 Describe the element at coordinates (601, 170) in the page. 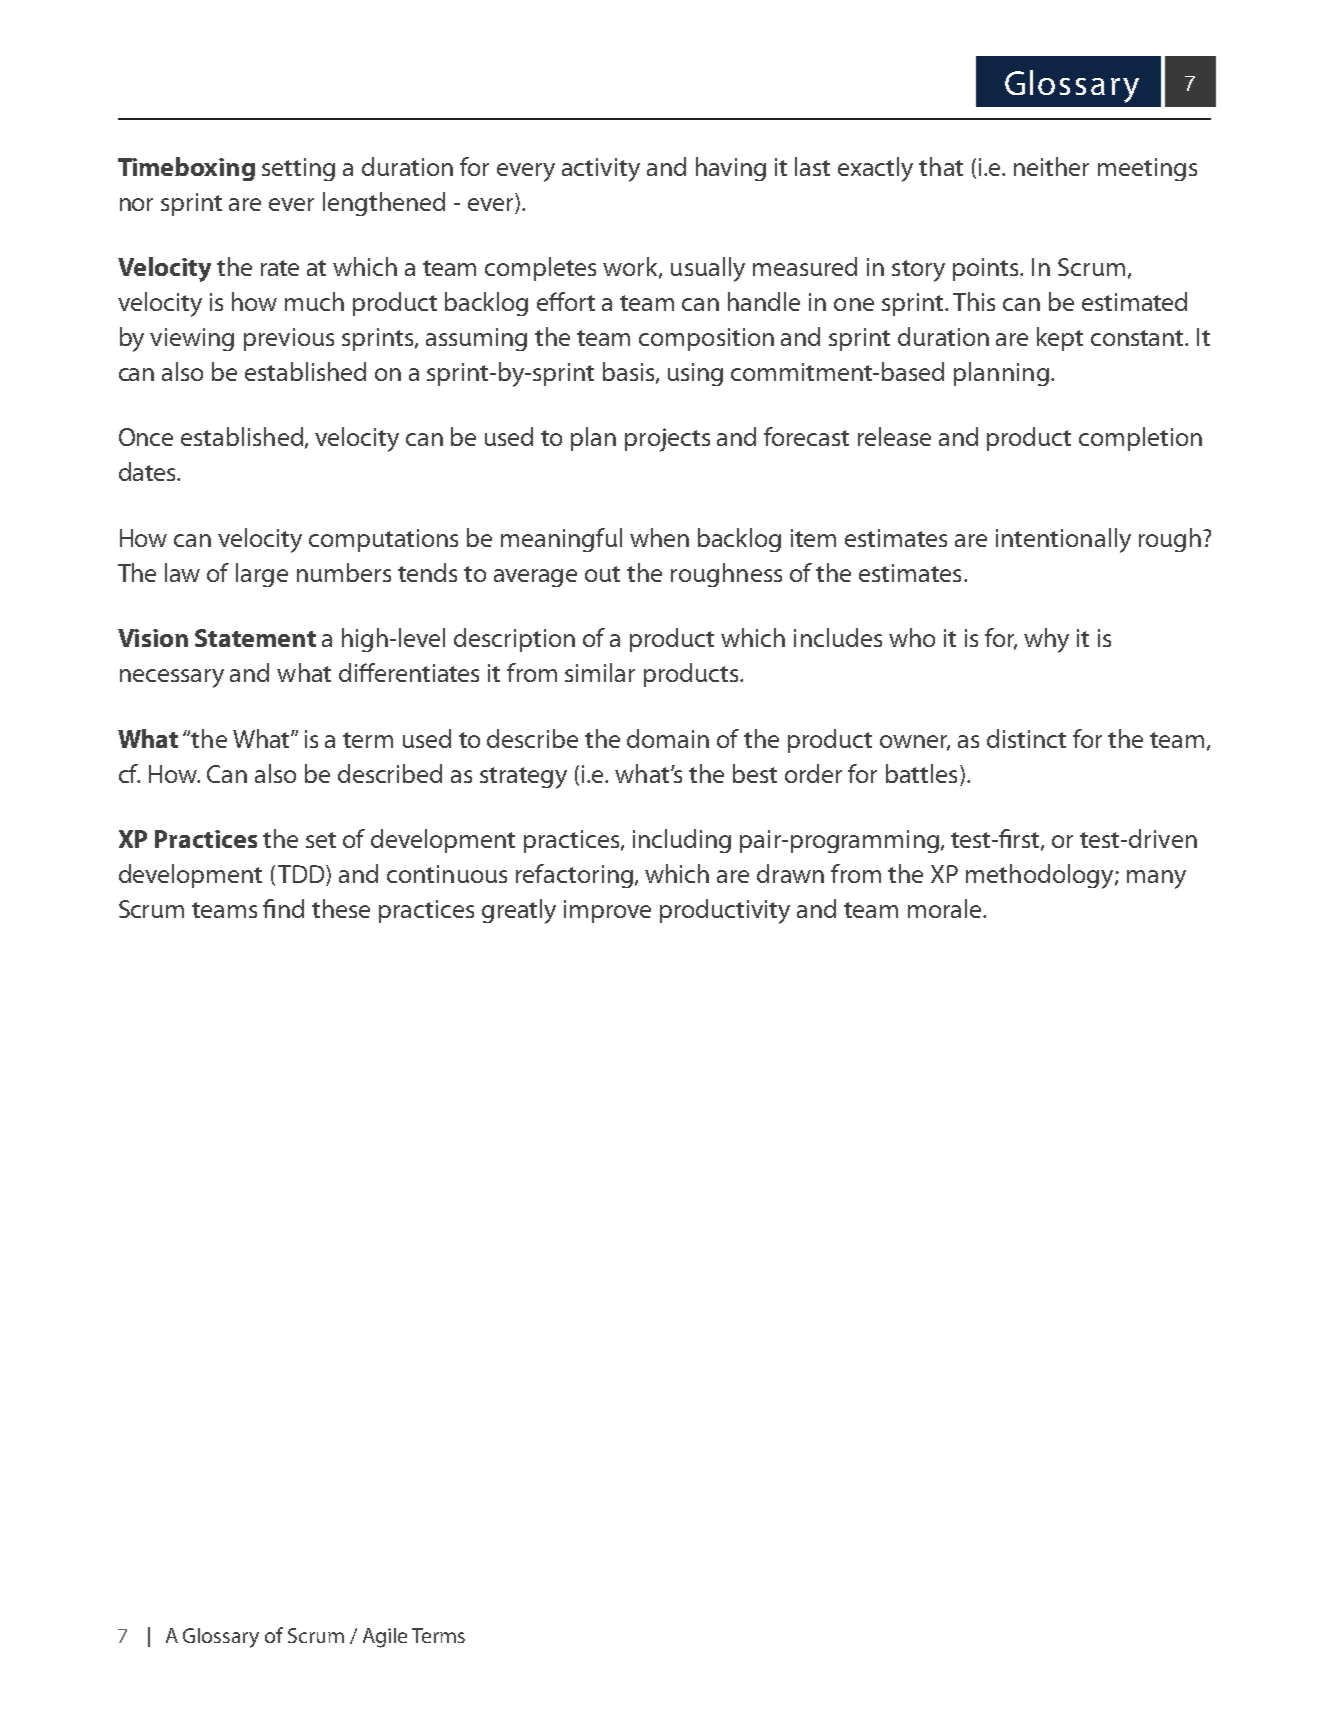

I see `activity` at that location.
